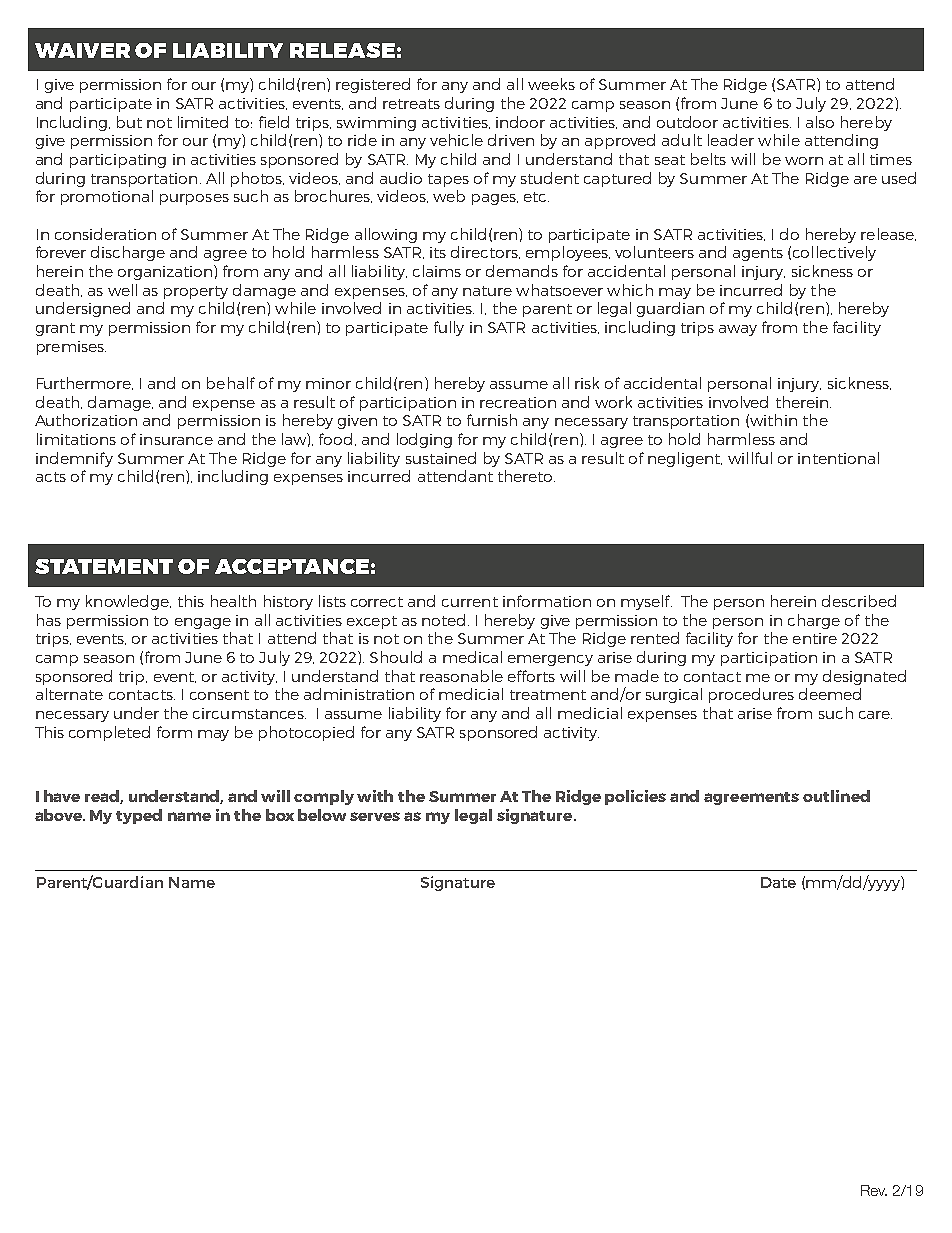 The image size is (952, 1233). What do you see at coordinates (441, 458) in the screenshot?
I see `sustained` at bounding box center [441, 458].
